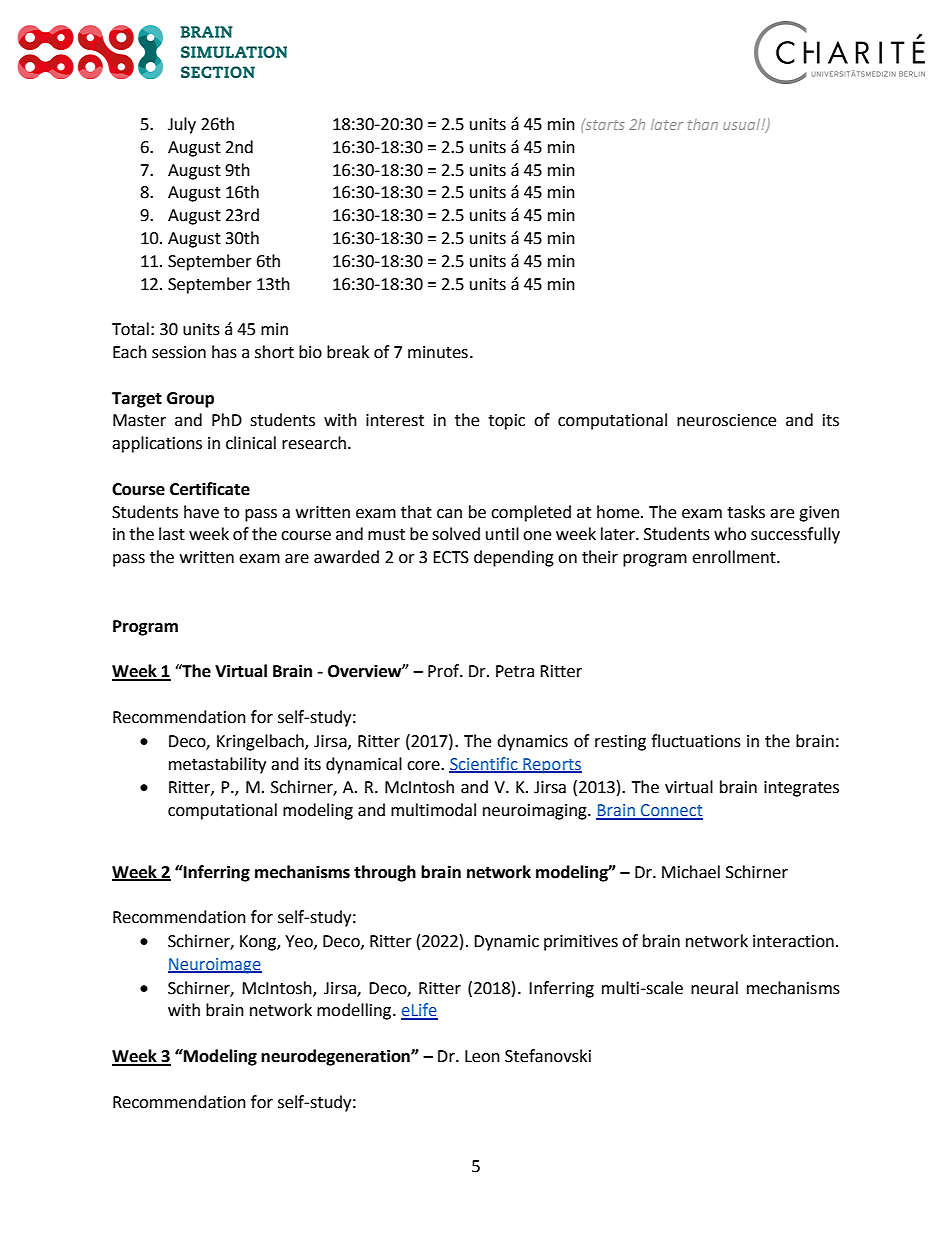  What do you see at coordinates (172, 534) in the image?
I see `last` at bounding box center [172, 534].
